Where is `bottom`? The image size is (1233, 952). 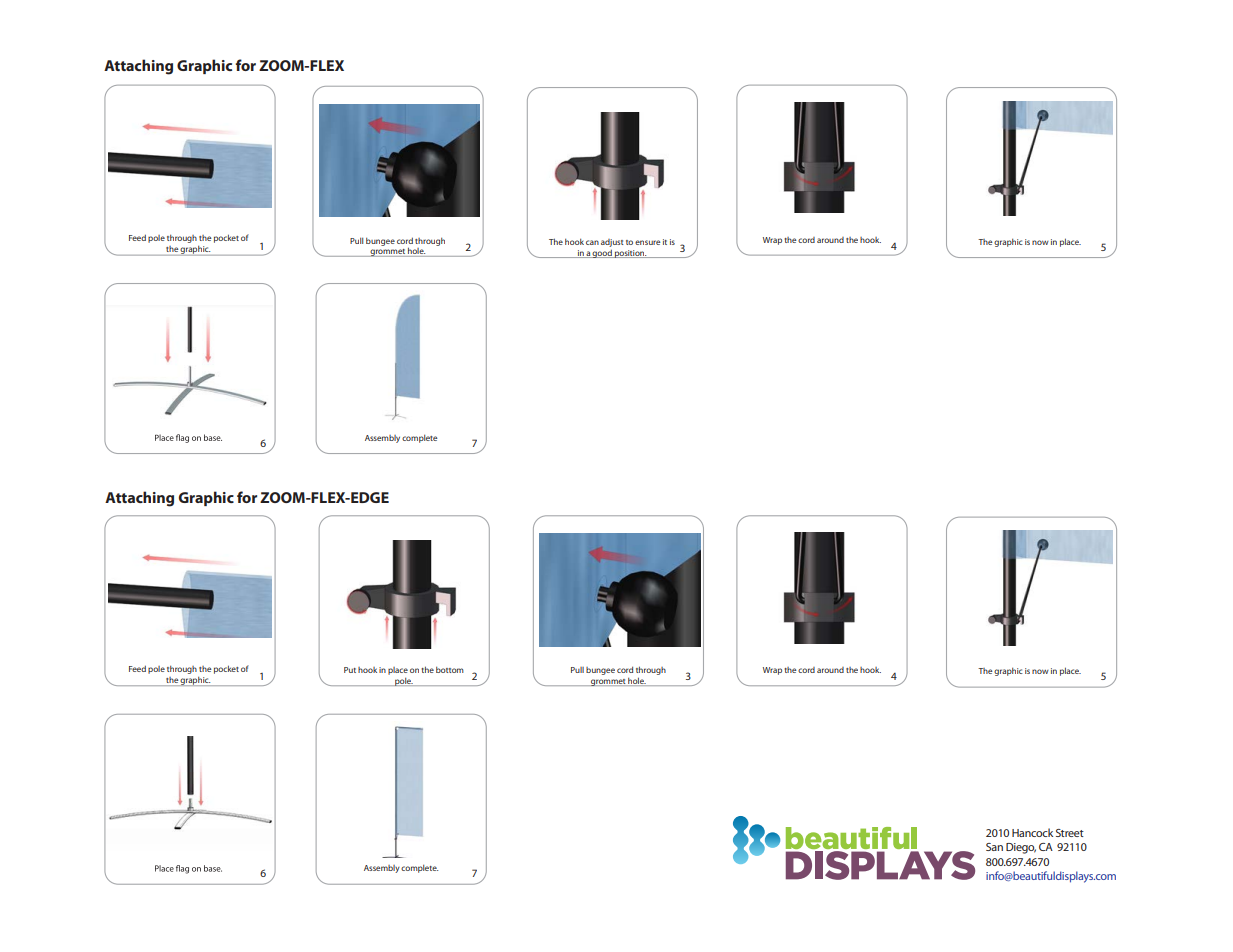 bottom is located at coordinates (450, 670).
